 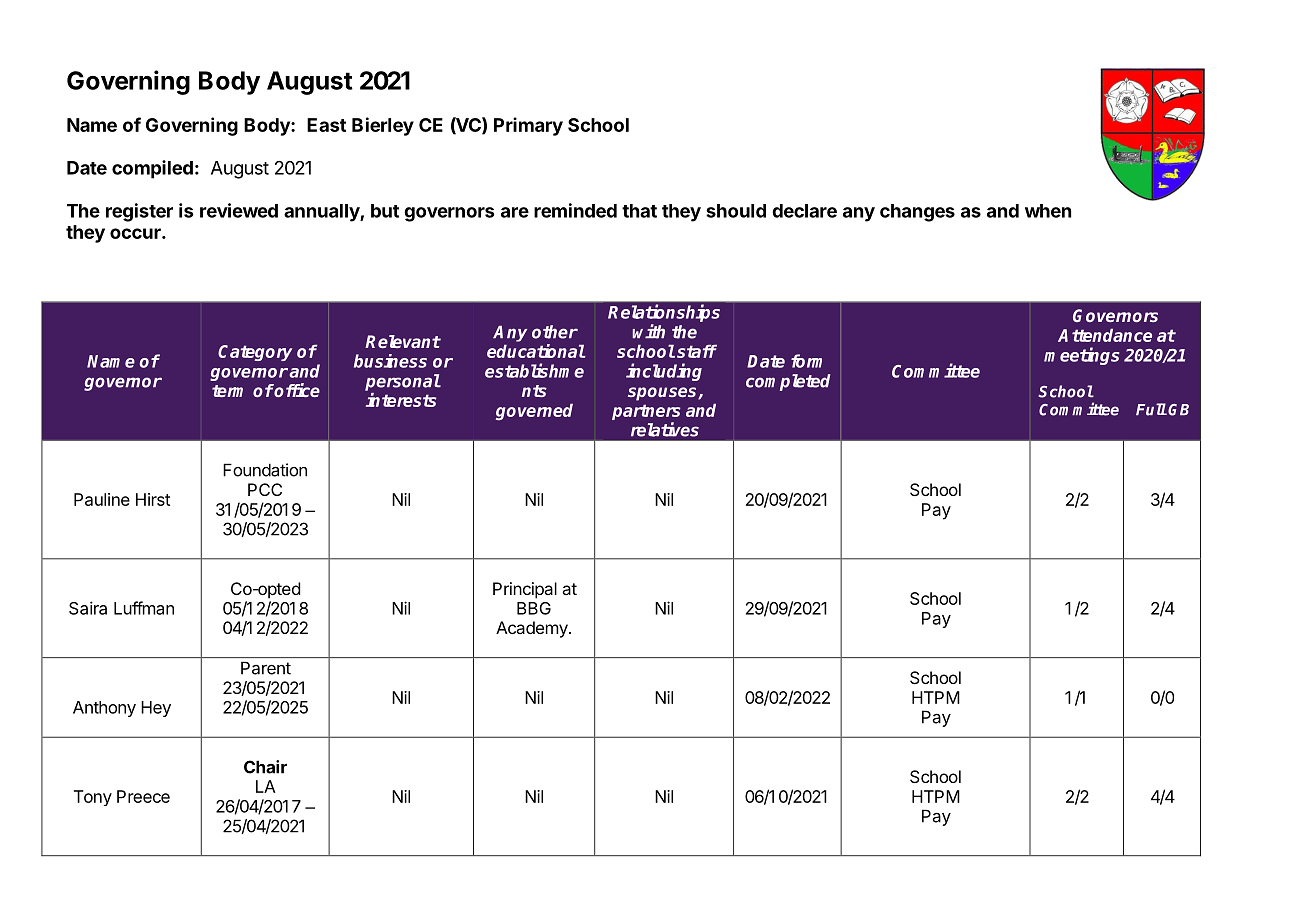 I want to click on relatives, so click(x=665, y=429).
